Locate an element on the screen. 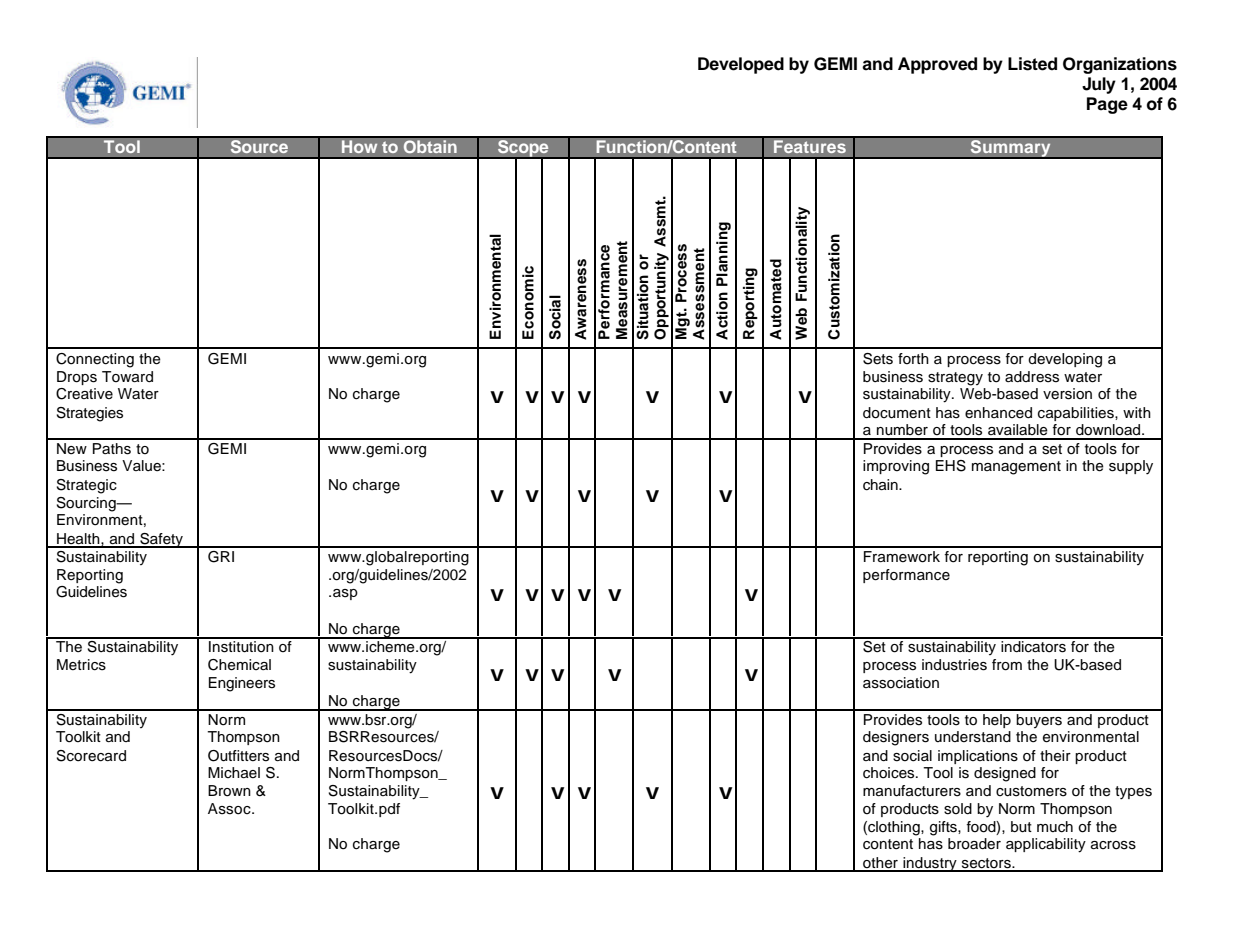 The width and height of the screenshot is (1233, 952). Strategic is located at coordinates (87, 486).
